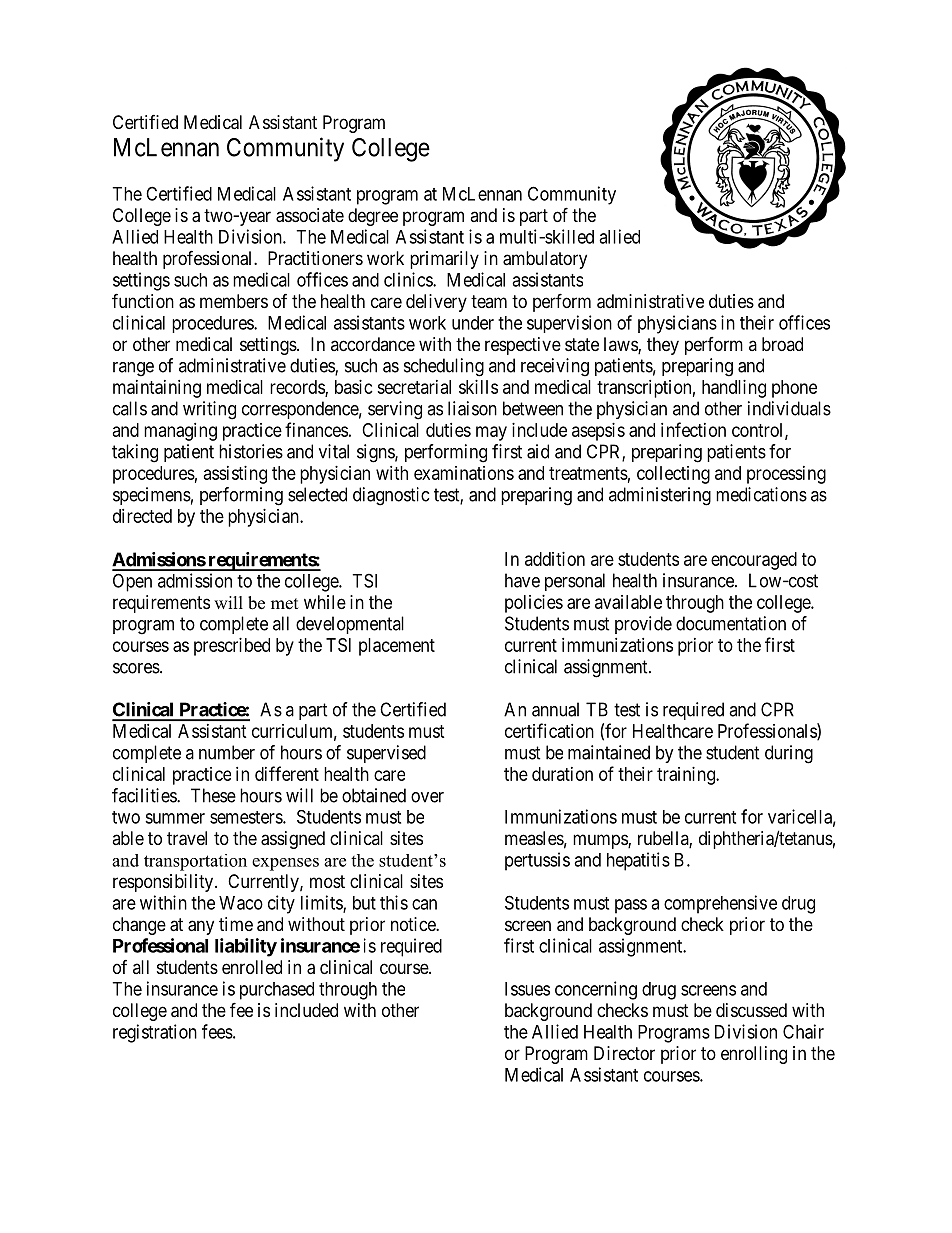 This screenshot has width=952, height=1233. I want to click on hepatitis, so click(638, 861).
